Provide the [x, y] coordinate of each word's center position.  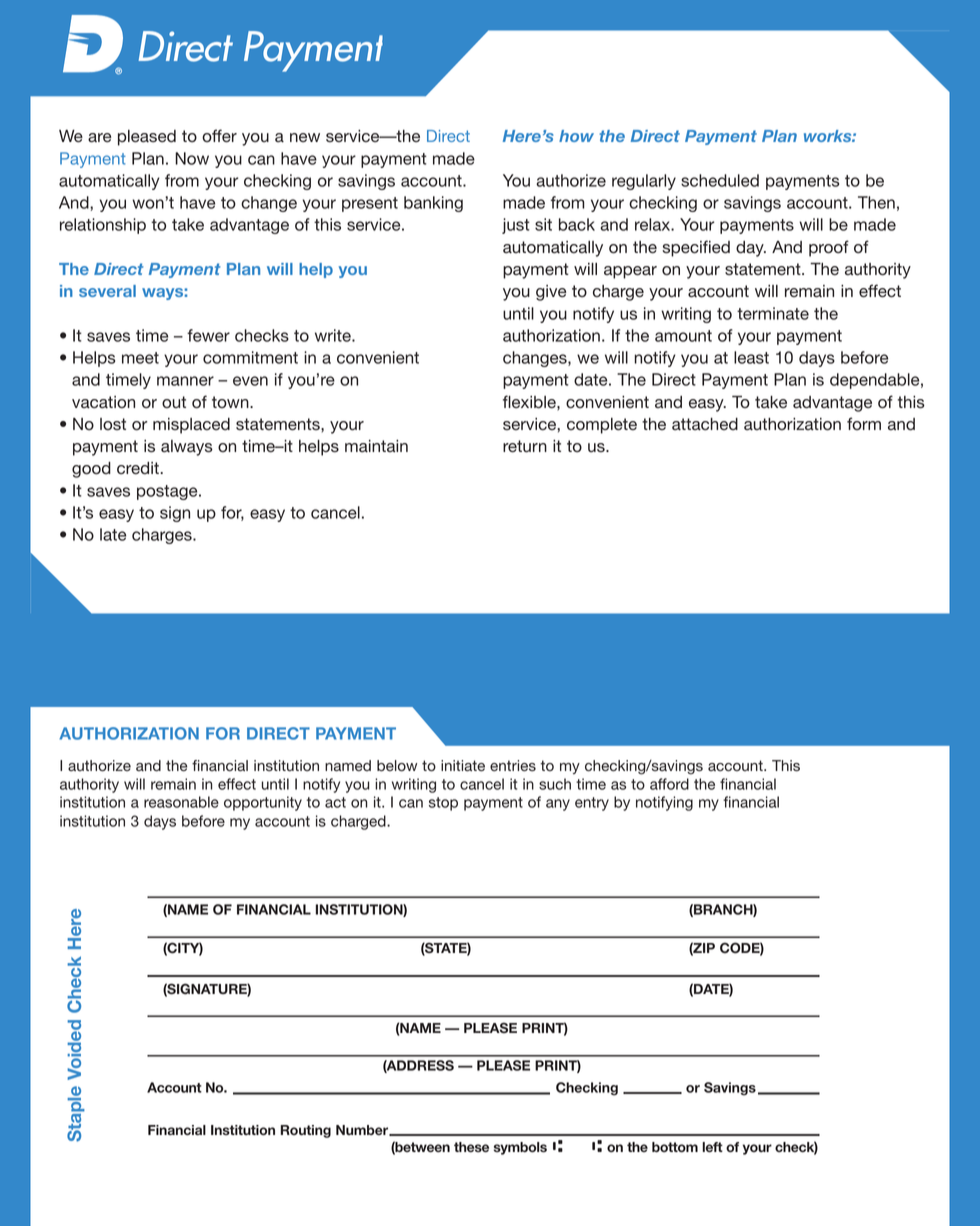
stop [443, 804]
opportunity [263, 803]
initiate [463, 766]
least [751, 357]
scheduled [720, 180]
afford [669, 784]
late [113, 534]
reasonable [181, 802]
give [551, 293]
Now [192, 158]
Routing [306, 1131]
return [525, 446]
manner [185, 381]
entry [592, 804]
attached [705, 424]
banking [433, 204]
